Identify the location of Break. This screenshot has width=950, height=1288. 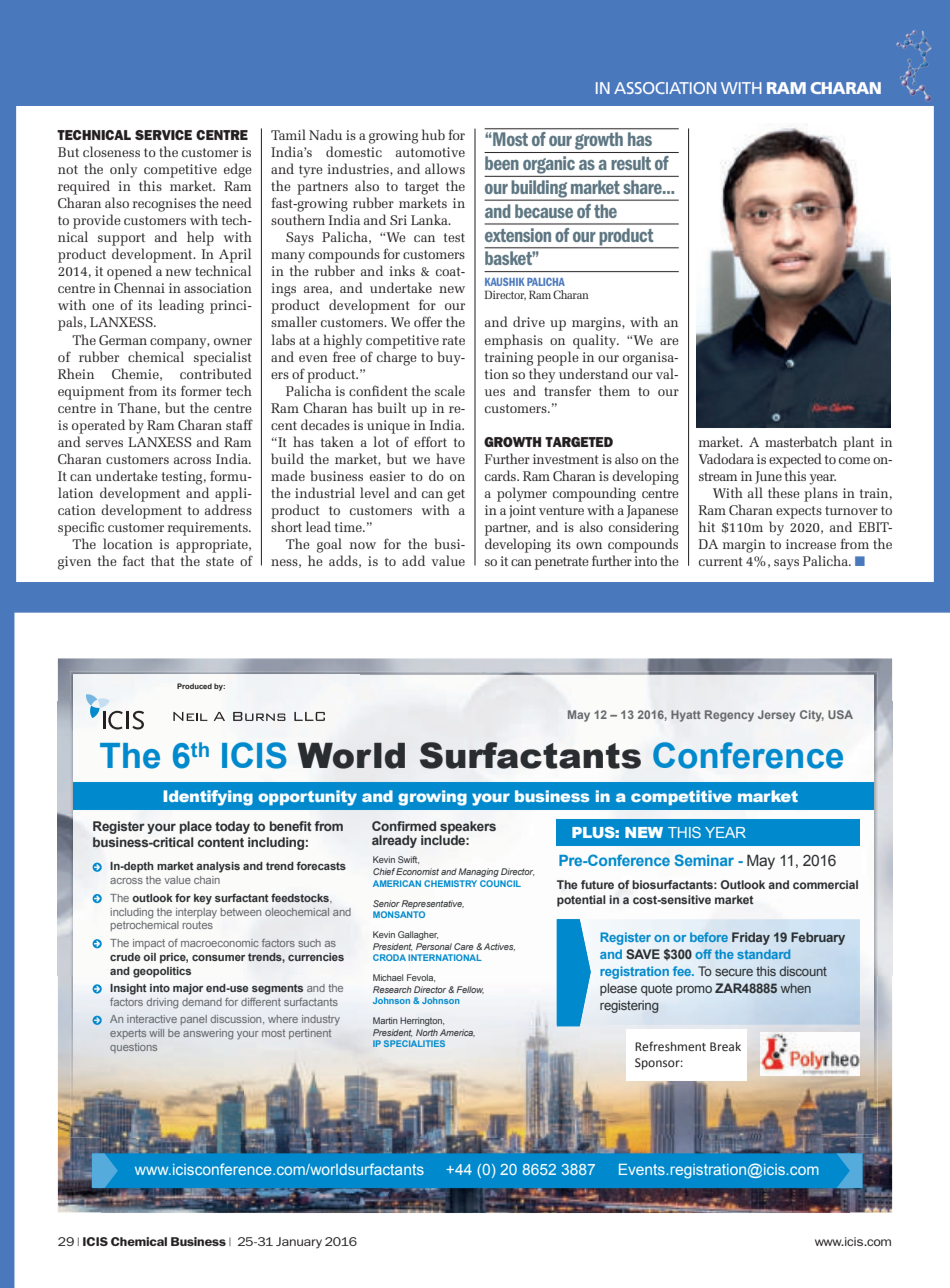
(725, 1047).
